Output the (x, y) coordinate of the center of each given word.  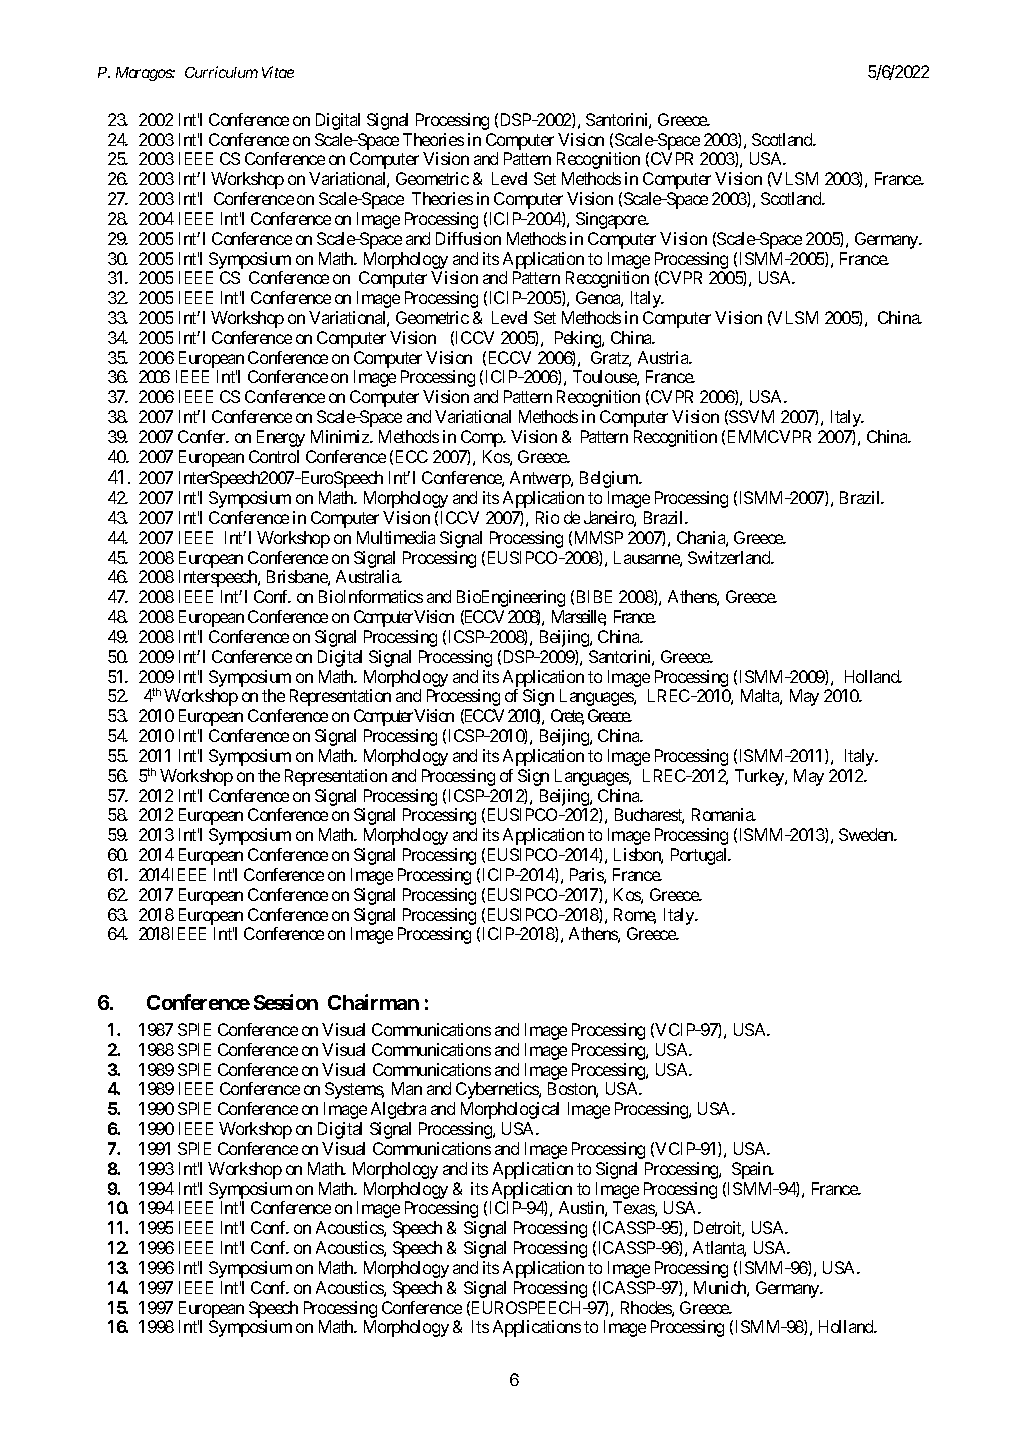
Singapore (611, 220)
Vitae (278, 72)
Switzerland (730, 557)
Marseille (579, 618)
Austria (664, 357)
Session (286, 1002)
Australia (368, 576)
